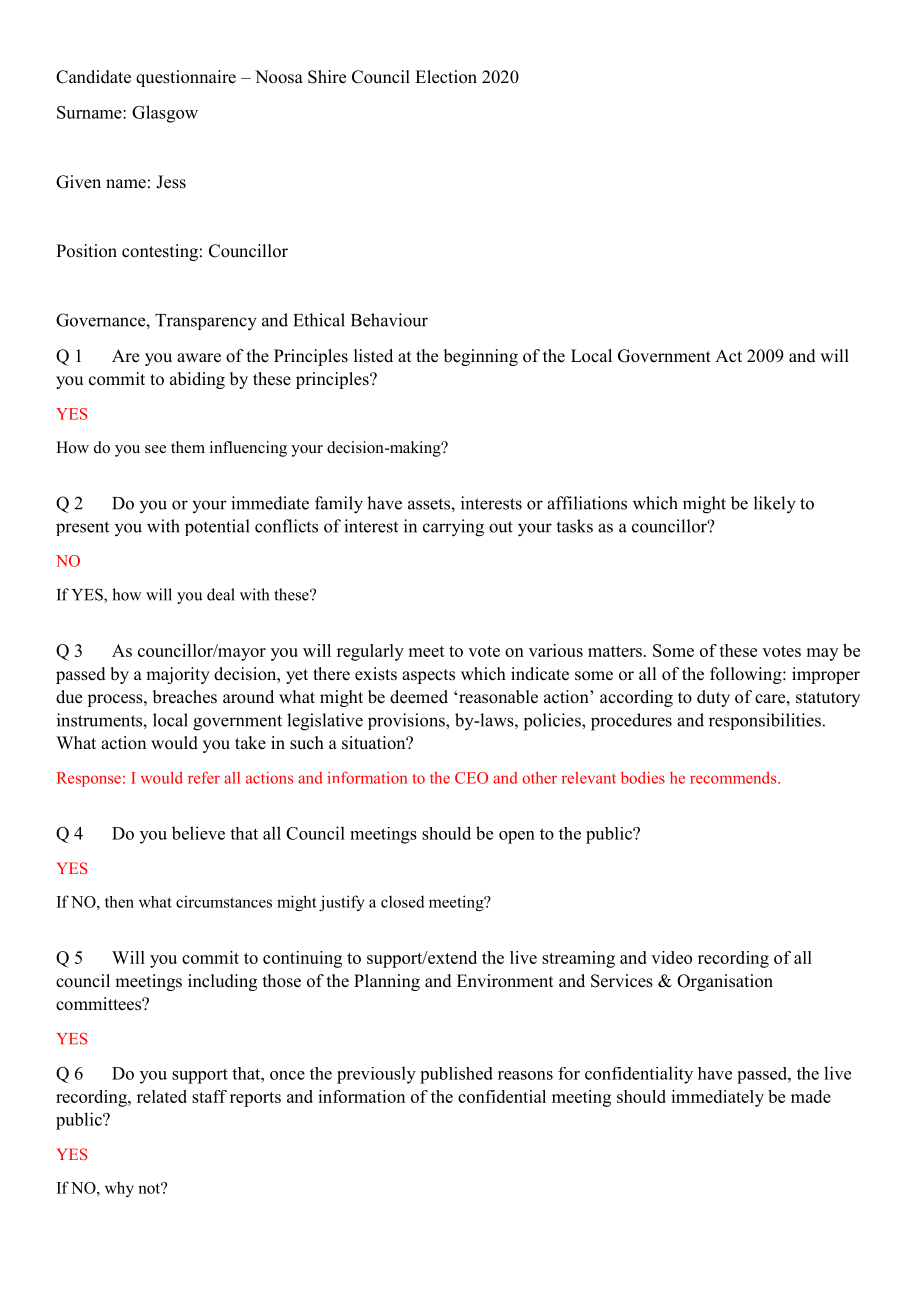  What do you see at coordinates (119, 902) in the image?
I see `then` at bounding box center [119, 902].
